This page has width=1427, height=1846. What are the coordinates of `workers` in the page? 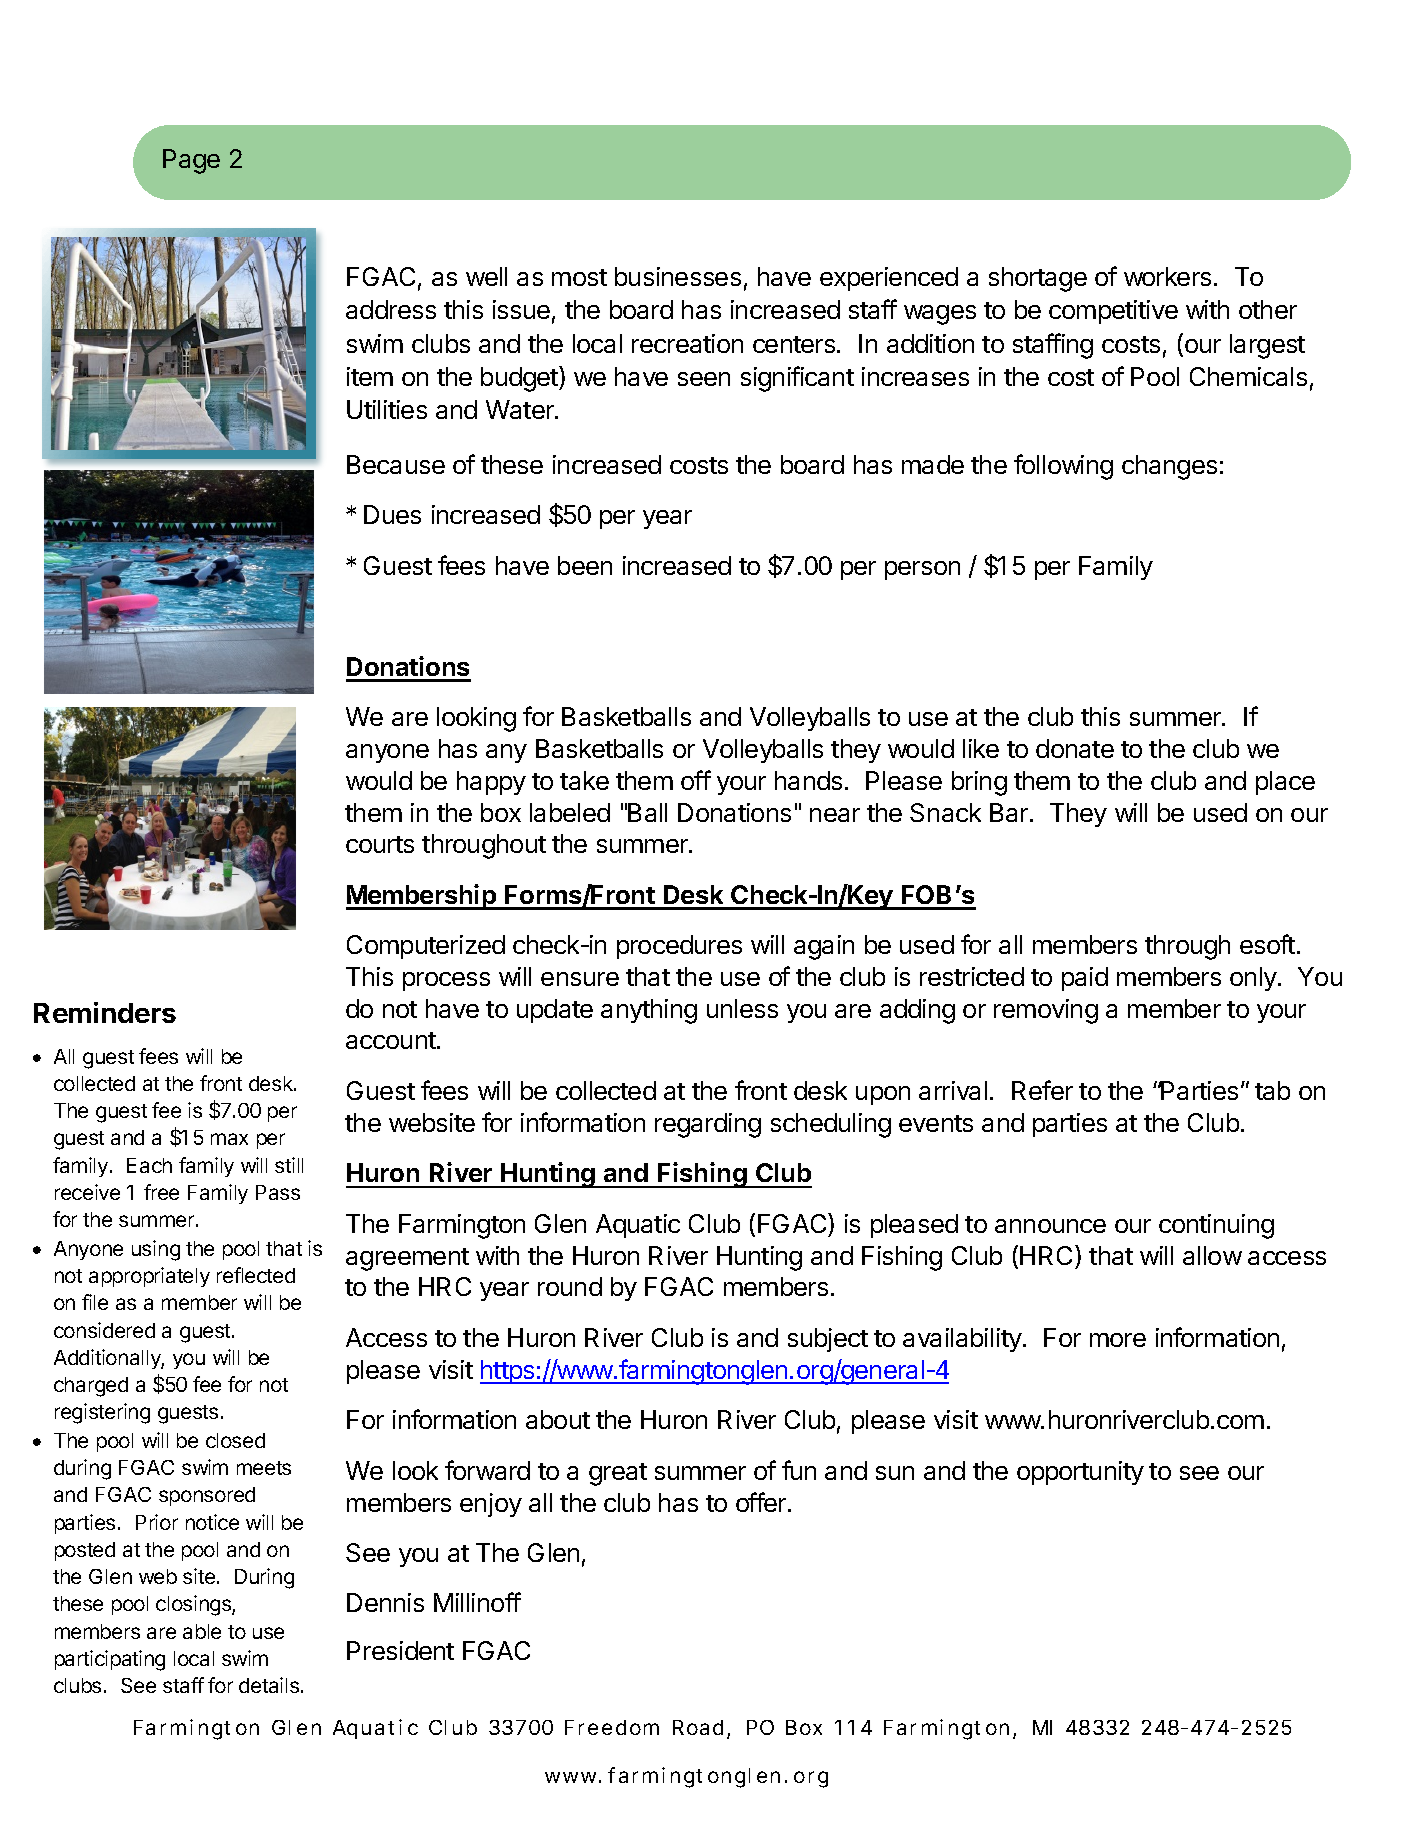 It's located at (1167, 276).
